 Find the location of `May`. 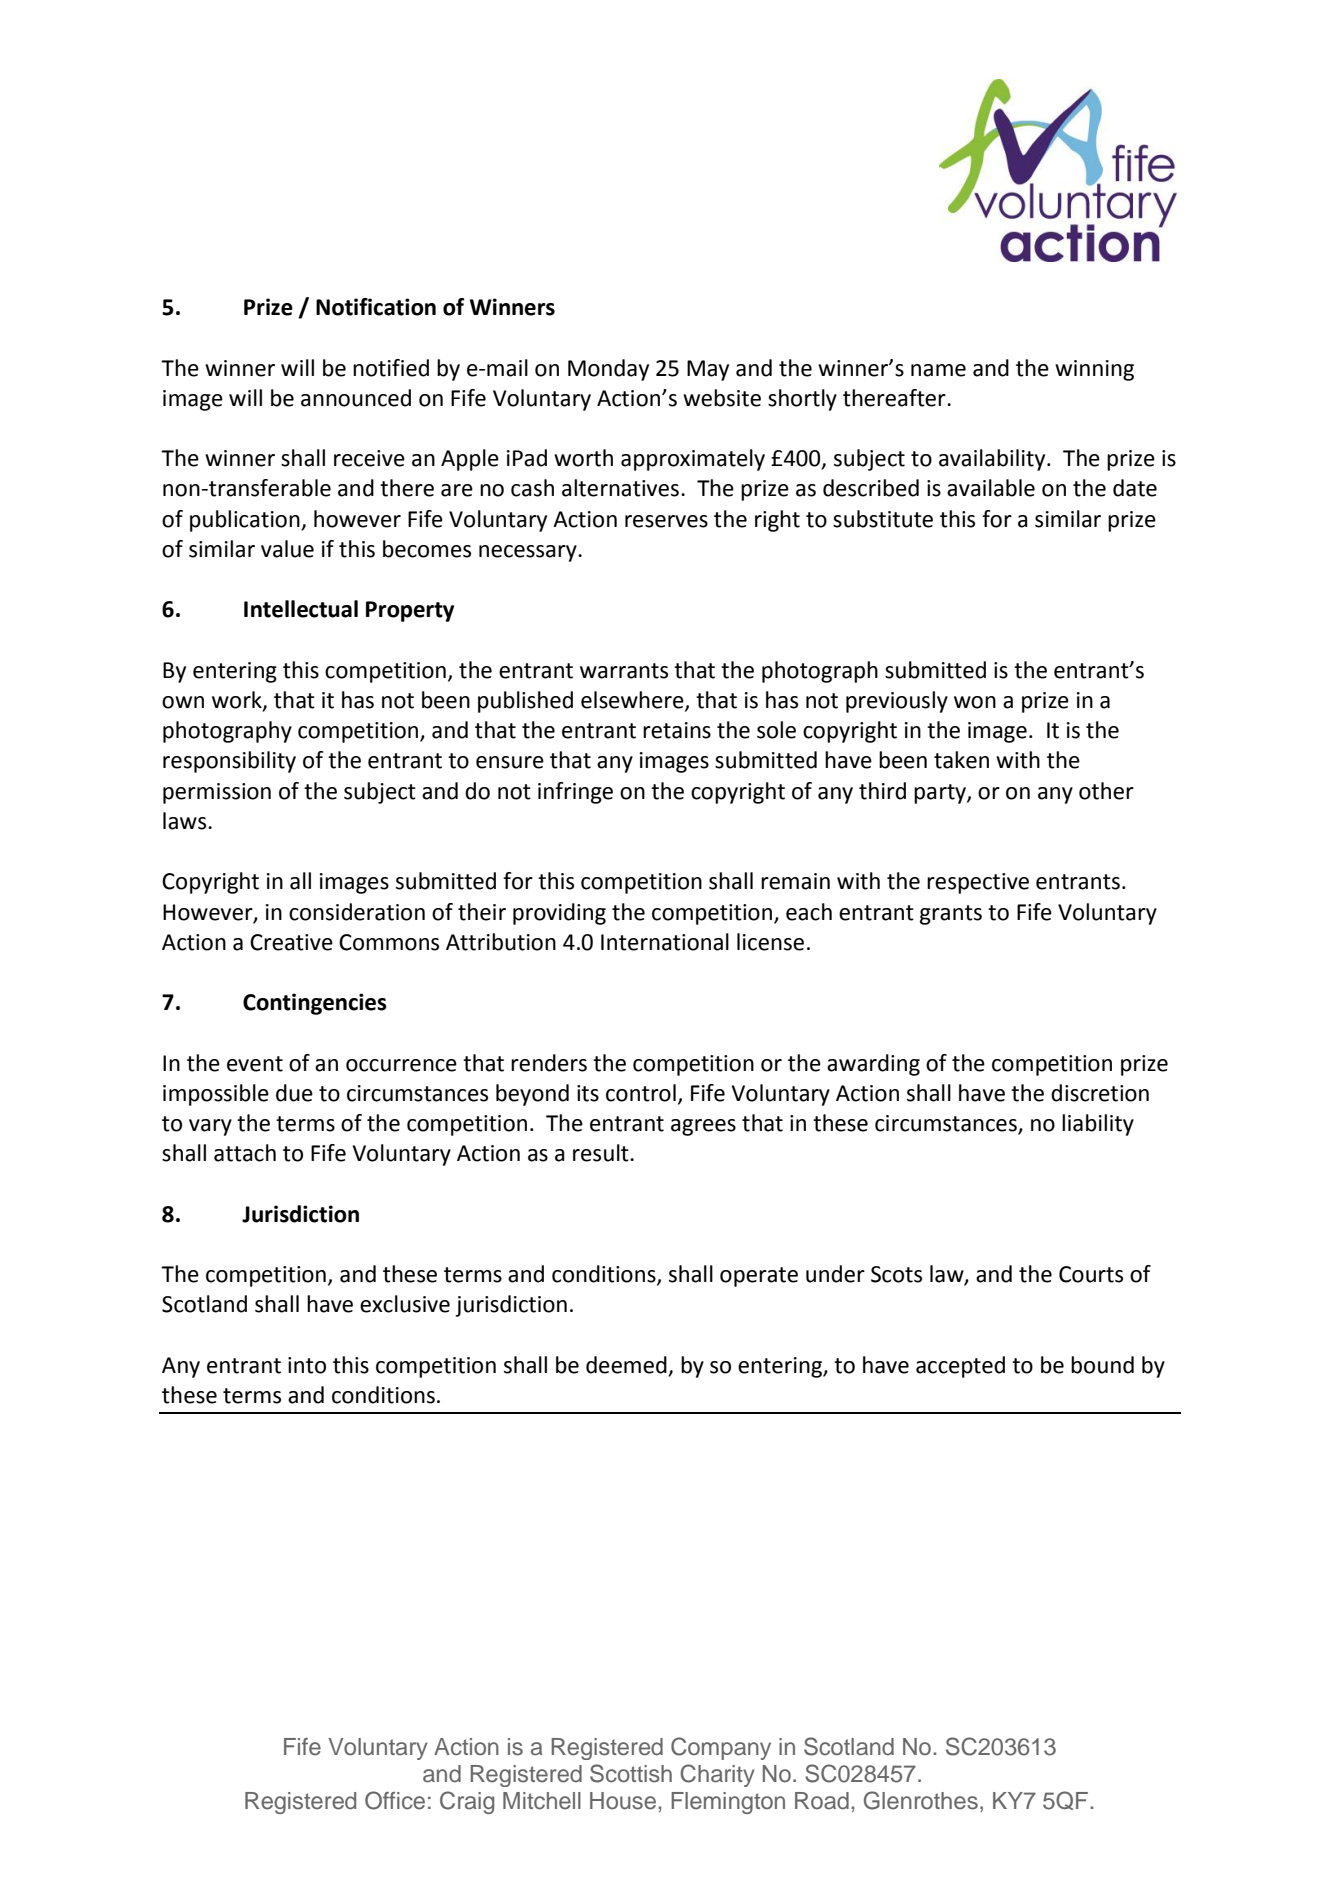

May is located at coordinates (708, 370).
